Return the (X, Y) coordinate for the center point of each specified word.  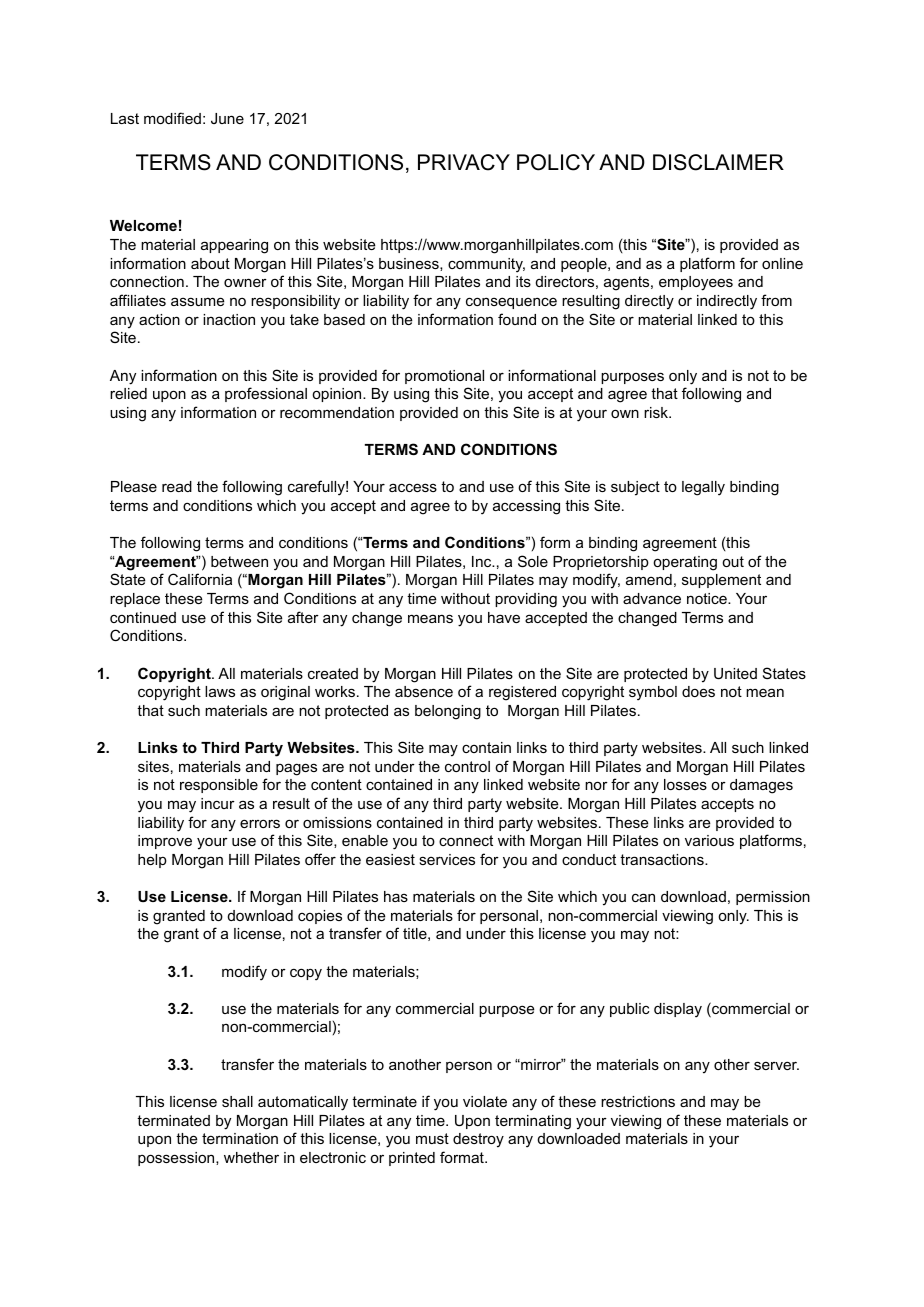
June (227, 118)
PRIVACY (464, 162)
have (504, 617)
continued (143, 617)
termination (240, 1138)
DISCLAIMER (718, 162)
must (432, 1138)
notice (708, 598)
